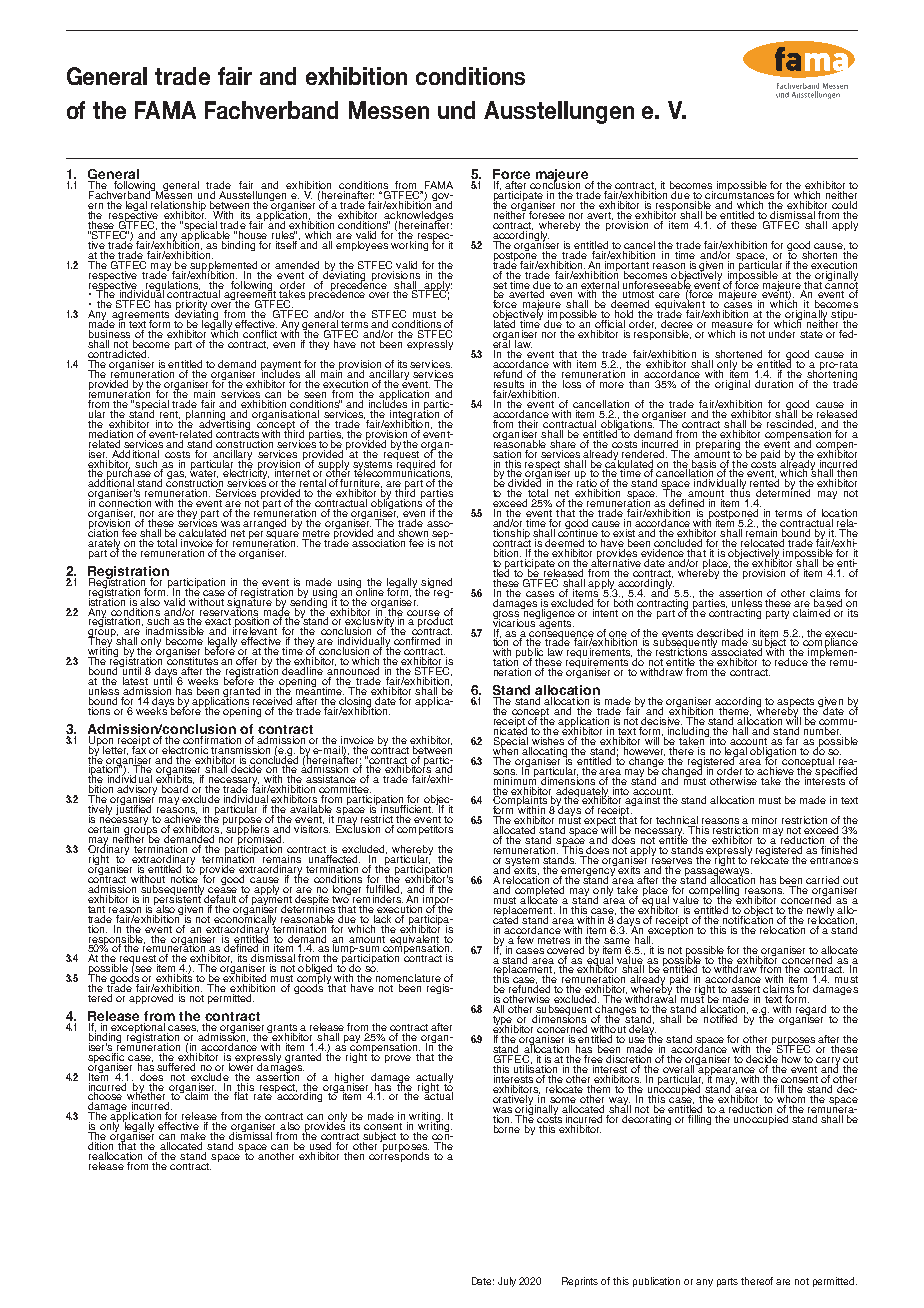  Describe the element at coordinates (184, 748) in the document. I see `electronic` at that location.
